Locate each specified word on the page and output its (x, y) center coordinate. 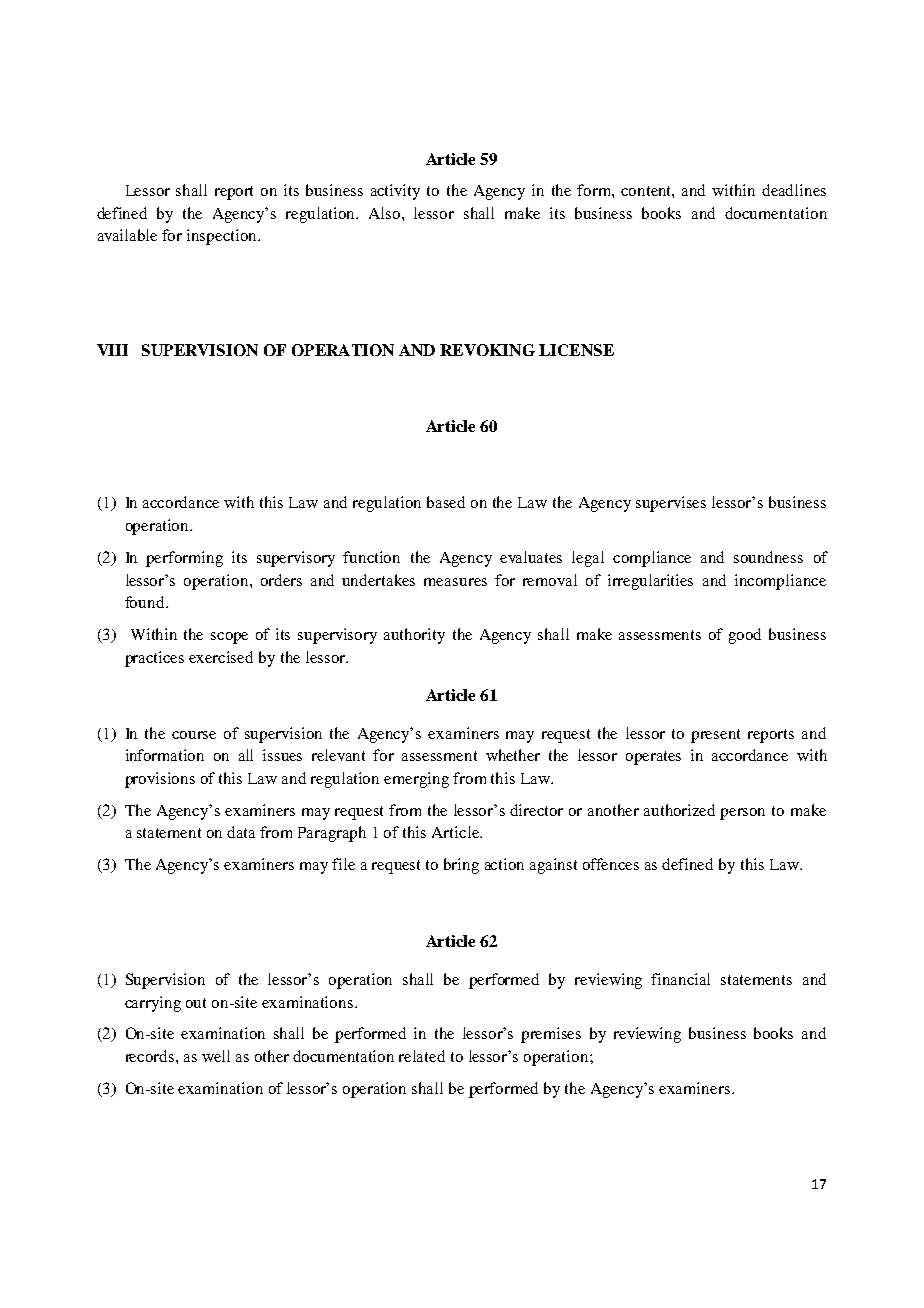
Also (386, 213)
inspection (223, 237)
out (196, 1003)
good (745, 636)
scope (229, 638)
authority (414, 636)
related (422, 1056)
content (647, 192)
